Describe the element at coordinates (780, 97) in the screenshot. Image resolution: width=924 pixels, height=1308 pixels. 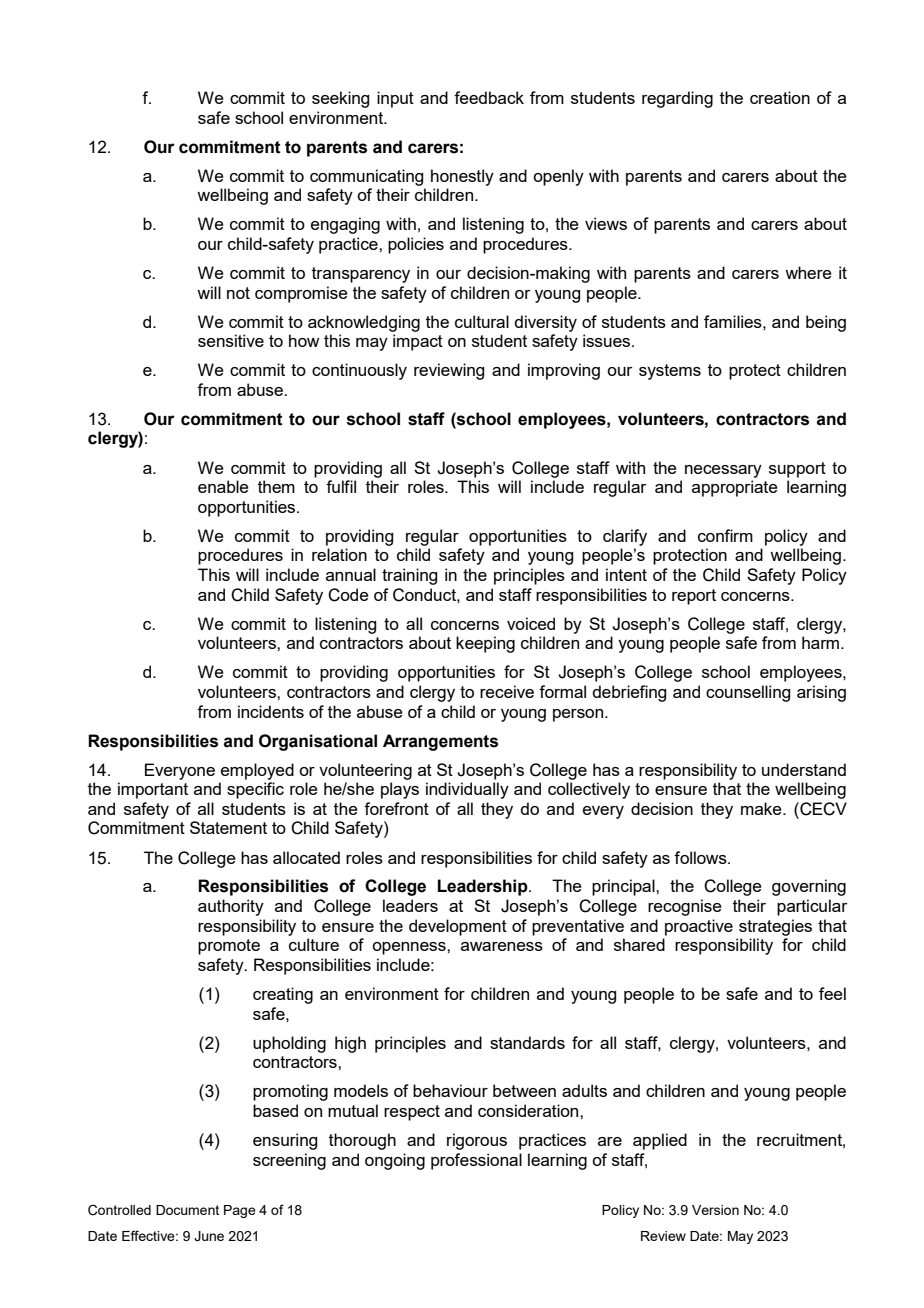
I see `creation` at that location.
